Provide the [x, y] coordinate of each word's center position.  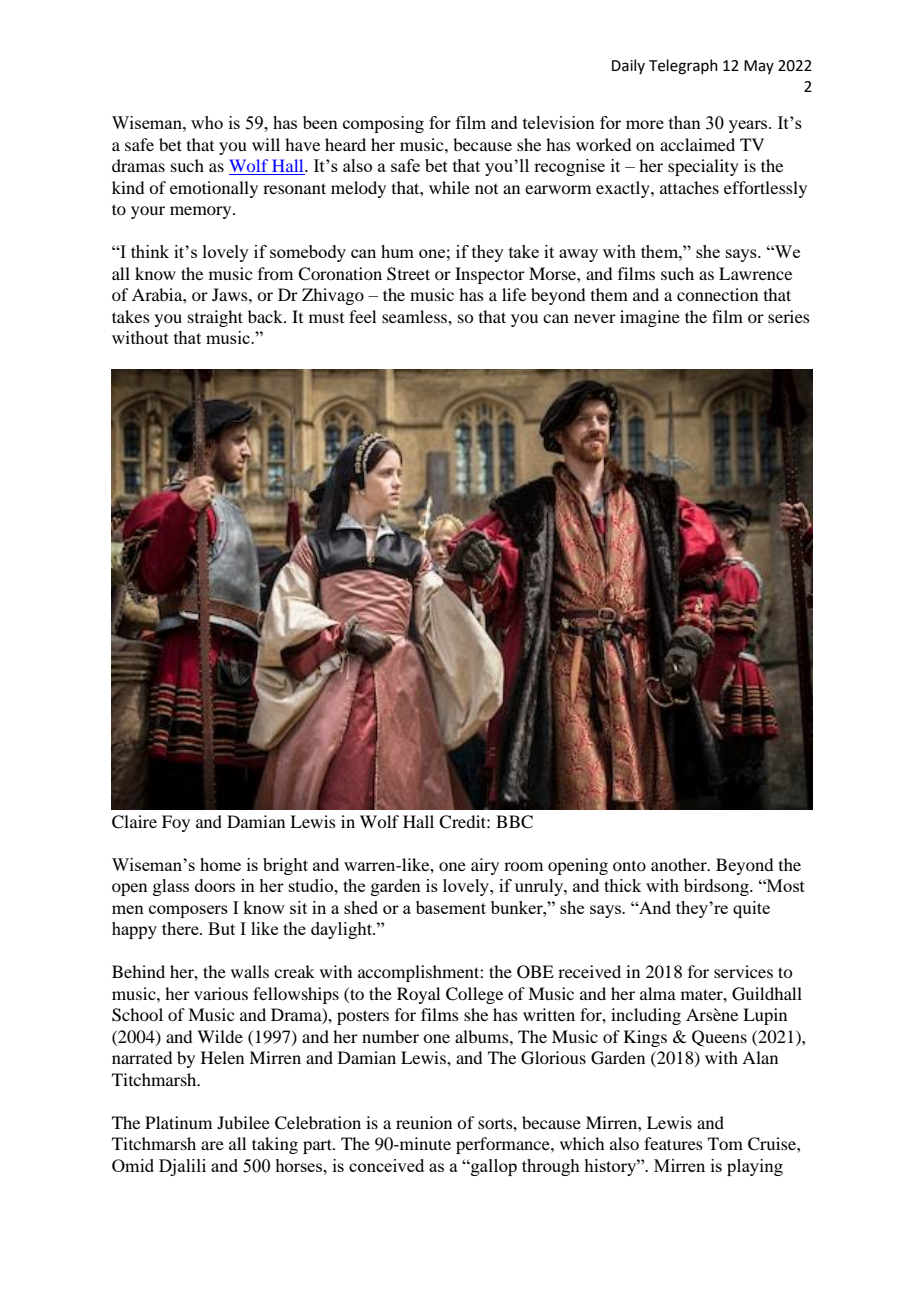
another [680, 864]
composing [383, 124]
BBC [514, 822]
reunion [424, 1122]
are [212, 1145]
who [207, 122]
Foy [176, 823]
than [685, 122]
